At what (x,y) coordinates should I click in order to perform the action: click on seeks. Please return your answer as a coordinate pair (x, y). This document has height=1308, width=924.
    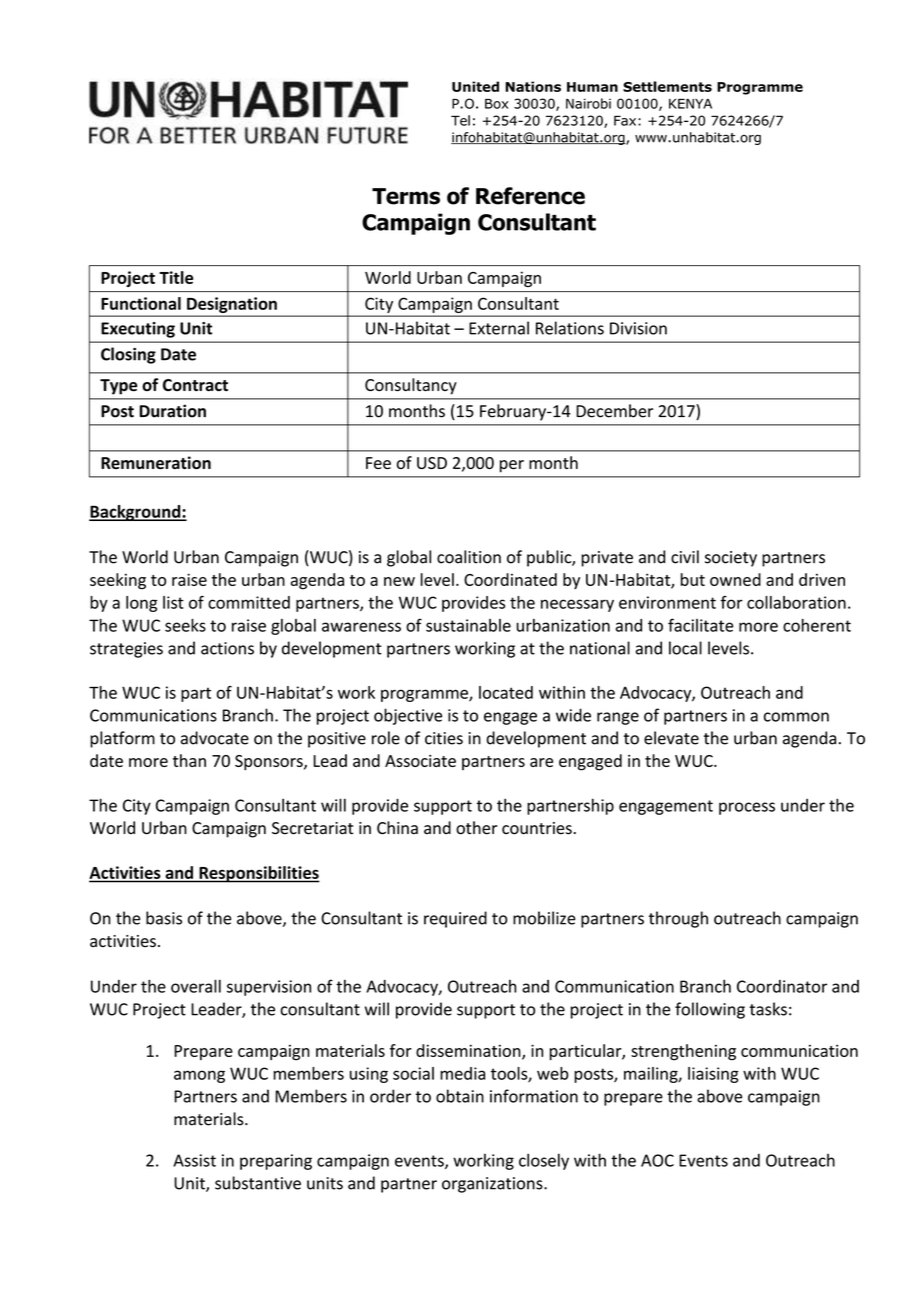
    Looking at the image, I should click on (185, 625).
